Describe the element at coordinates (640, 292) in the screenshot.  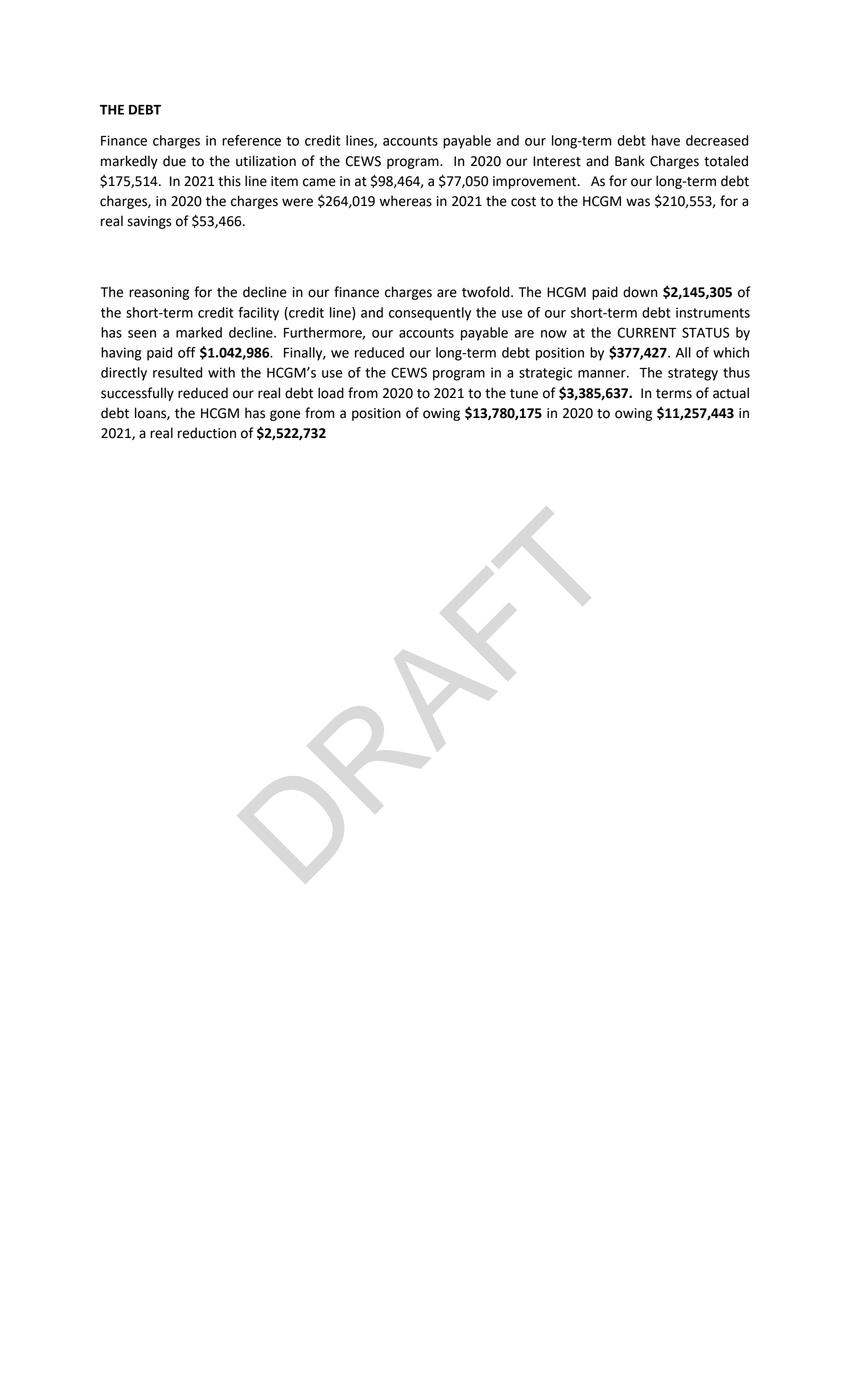
I see `down` at that location.
